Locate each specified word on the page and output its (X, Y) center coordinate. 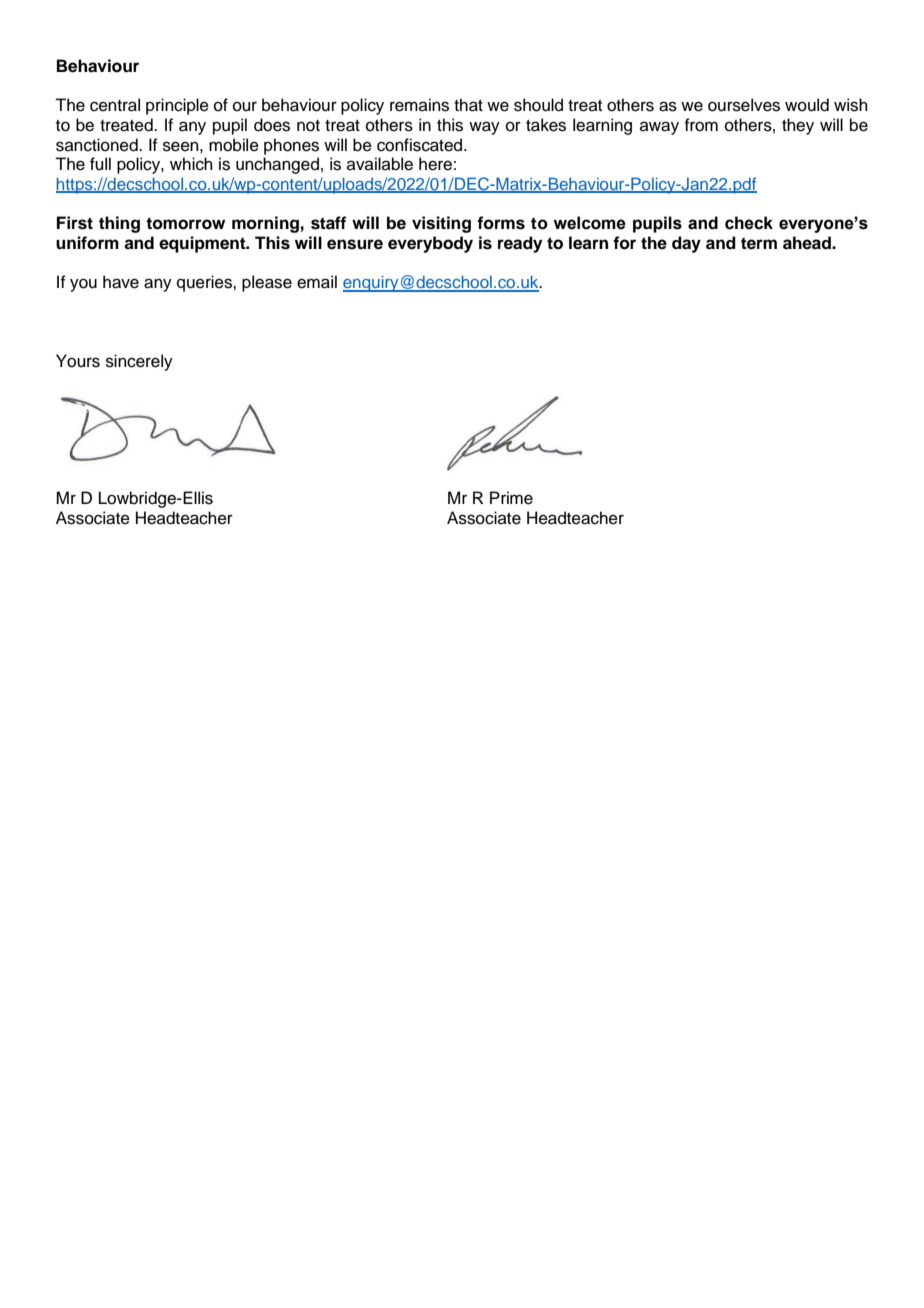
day (686, 244)
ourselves (744, 105)
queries (205, 283)
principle (177, 106)
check (749, 223)
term (759, 243)
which (191, 164)
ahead (808, 243)
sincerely (139, 362)
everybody (430, 244)
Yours (78, 361)
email (317, 282)
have (121, 282)
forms (501, 223)
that (468, 105)
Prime (511, 498)
